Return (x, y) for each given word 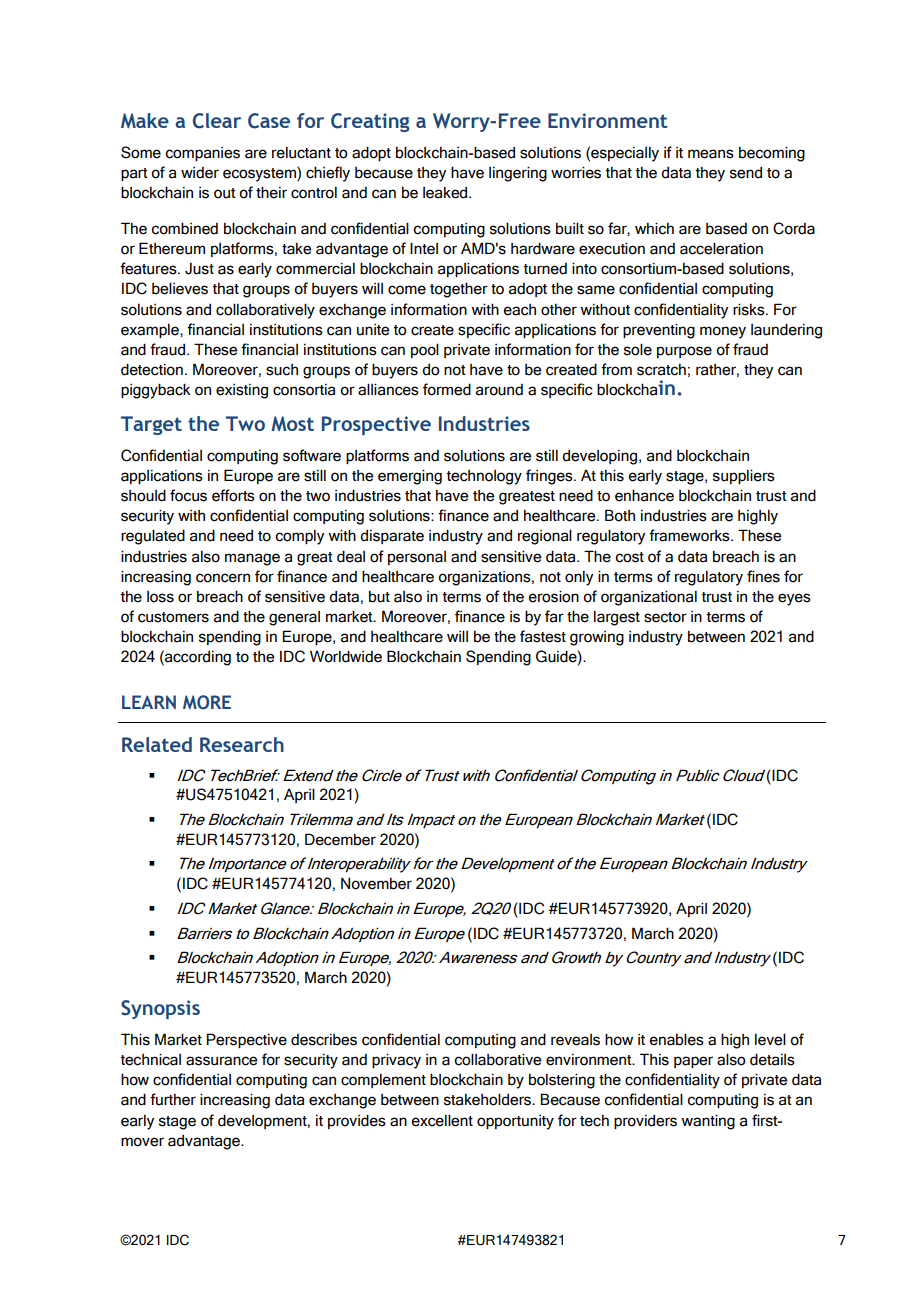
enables (676, 1039)
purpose (684, 352)
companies (202, 154)
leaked (446, 193)
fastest (543, 636)
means (711, 154)
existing (242, 391)
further (173, 1099)
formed (447, 389)
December (340, 839)
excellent (442, 1120)
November (376, 883)
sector (665, 617)
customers (173, 617)
